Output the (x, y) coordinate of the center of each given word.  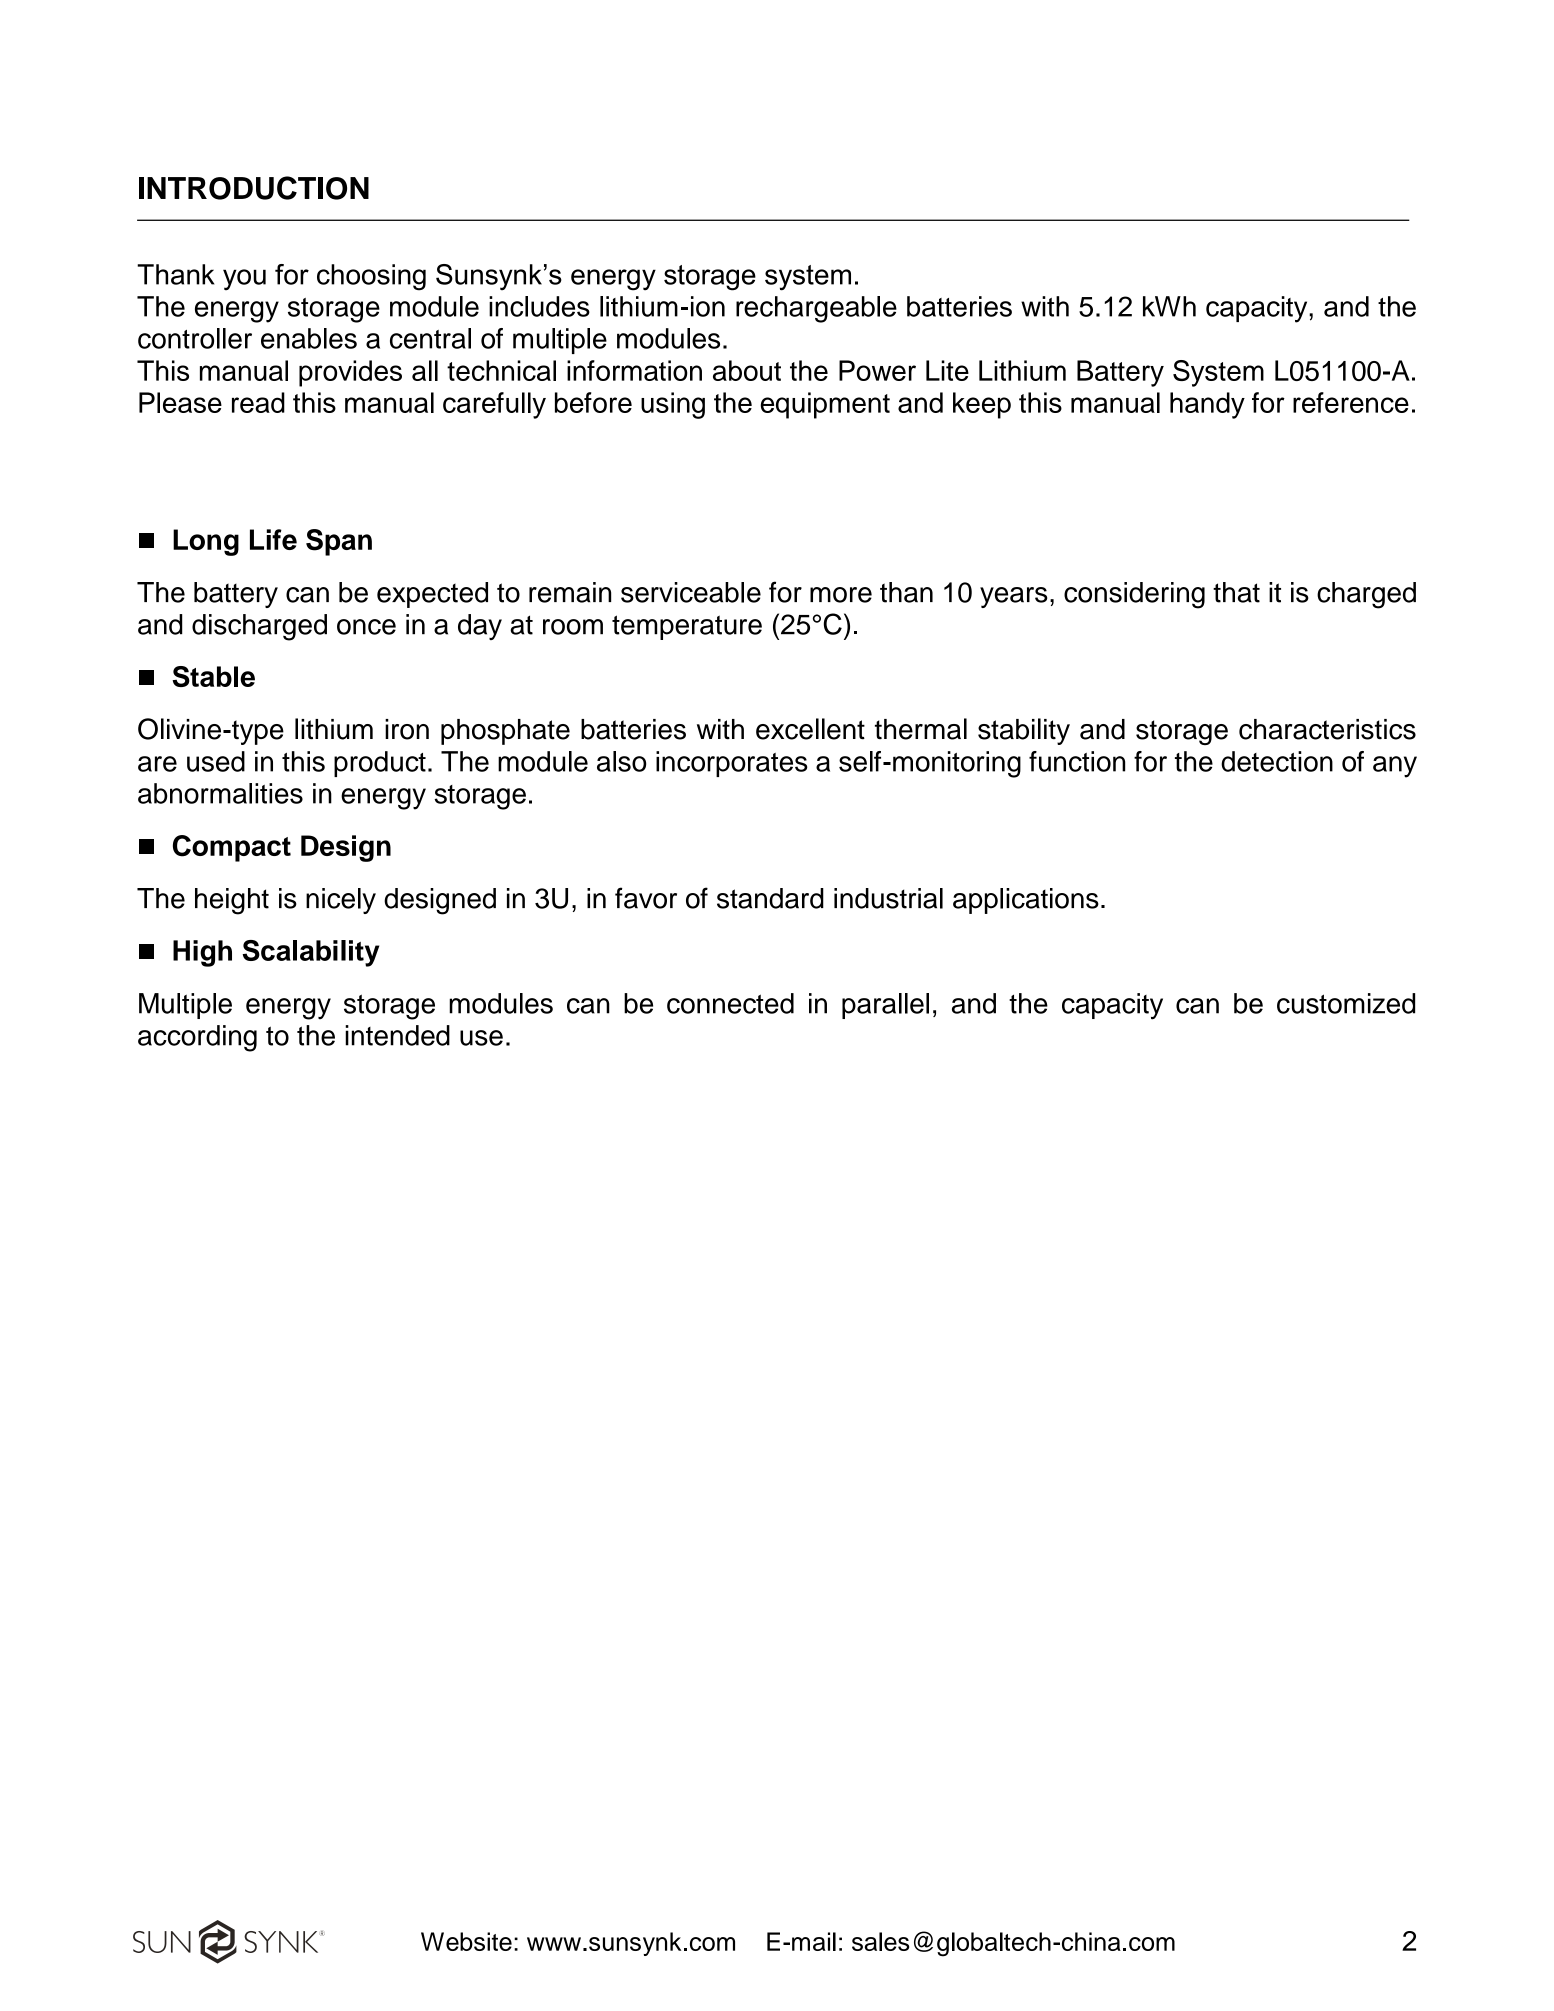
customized (1346, 1003)
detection (1277, 761)
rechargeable (816, 309)
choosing (371, 277)
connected (730, 1003)
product (380, 764)
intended (397, 1035)
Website (466, 1941)
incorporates (732, 764)
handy (1207, 405)
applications (1026, 901)
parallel (885, 1006)
